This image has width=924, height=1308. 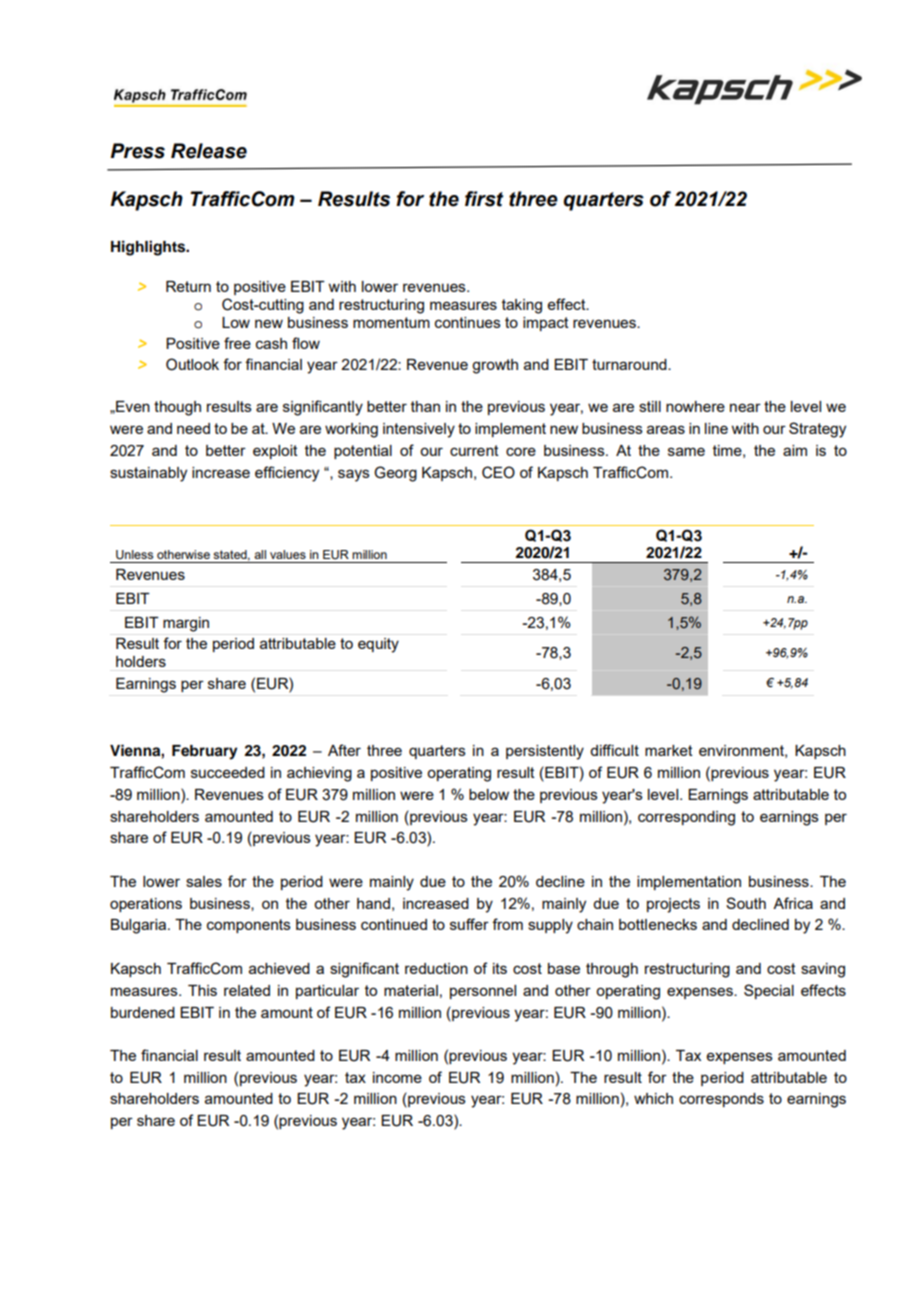 I want to click on Release, so click(x=209, y=151).
